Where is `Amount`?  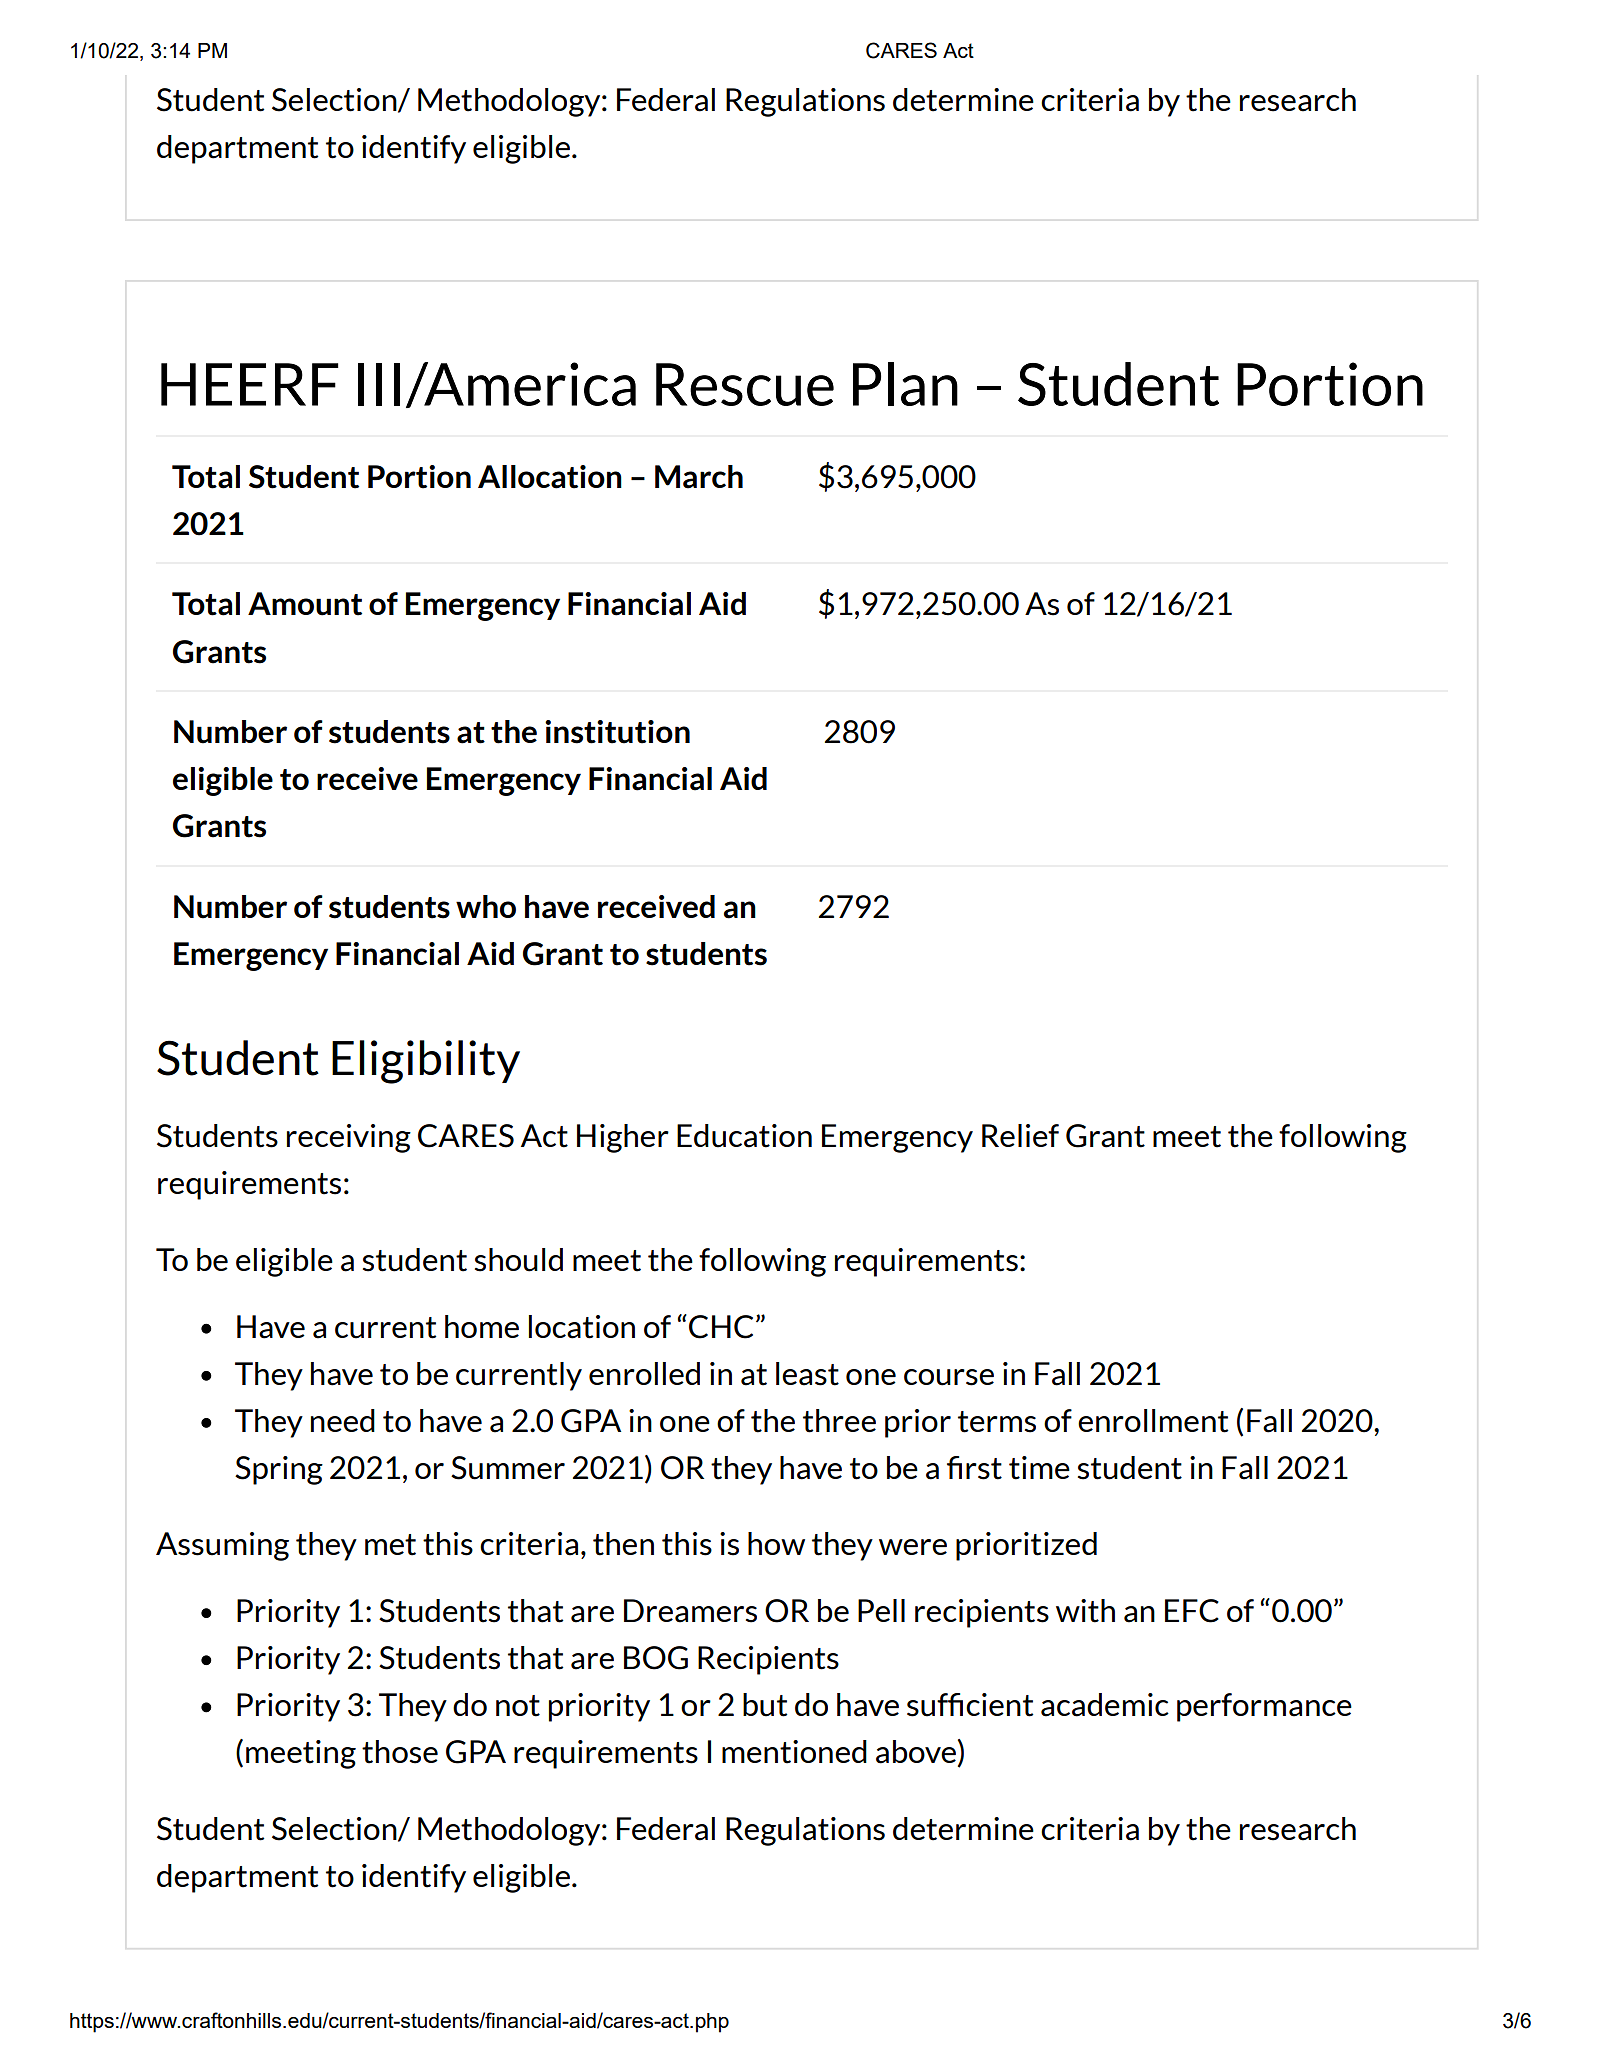
Amount is located at coordinates (305, 604).
